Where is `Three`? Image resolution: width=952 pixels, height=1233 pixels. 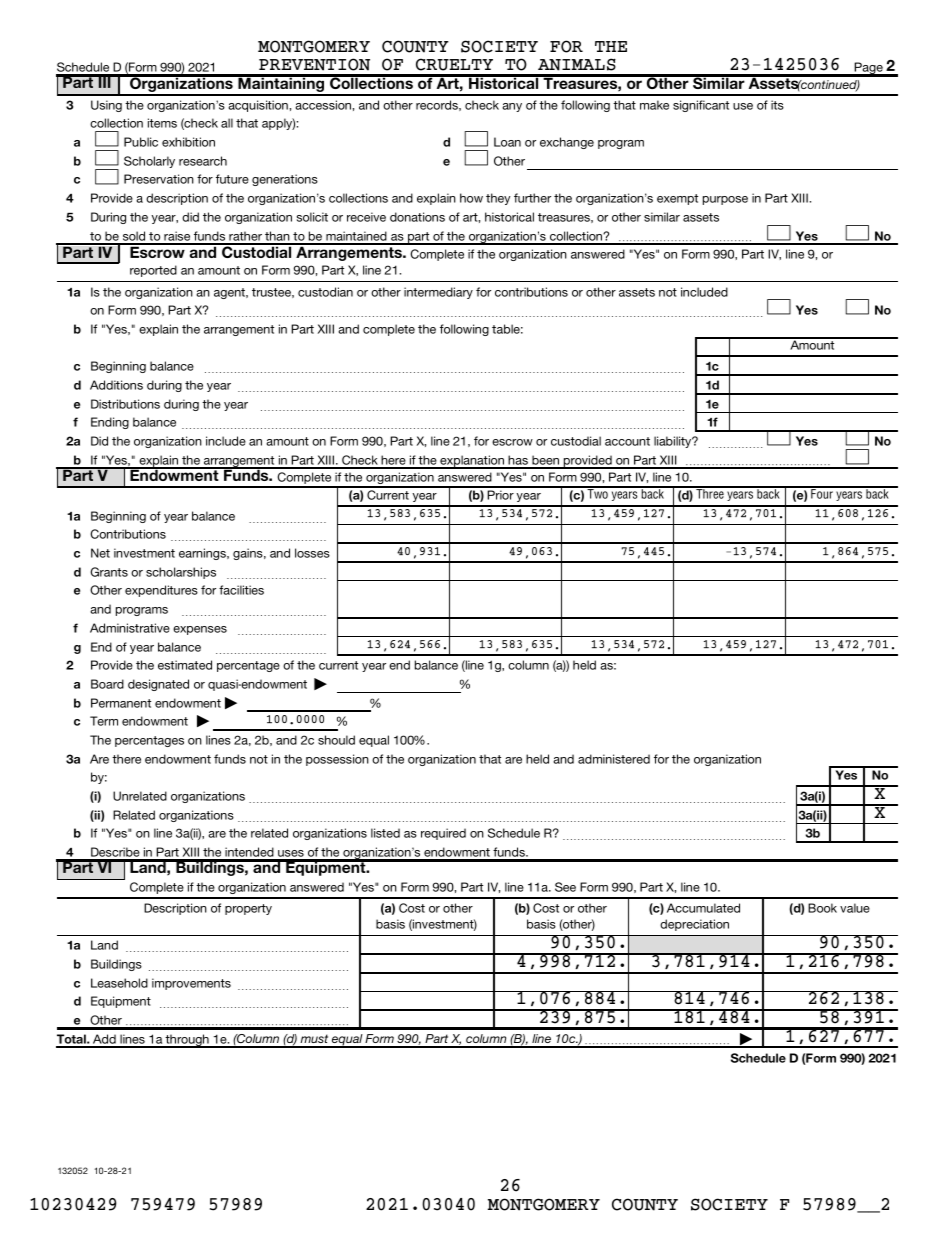 Three is located at coordinates (710, 493).
